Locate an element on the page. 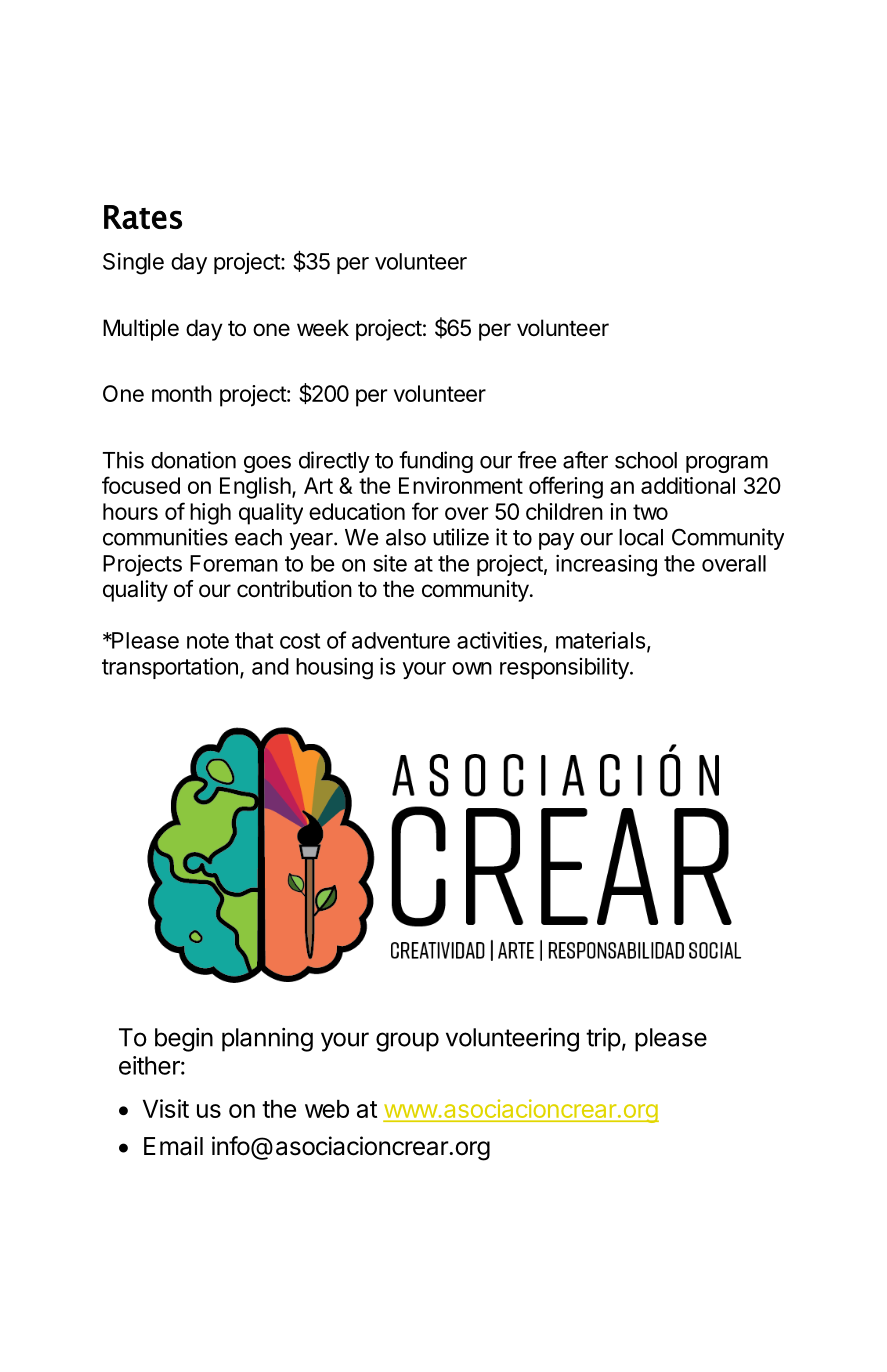  Rates is located at coordinates (143, 217).
